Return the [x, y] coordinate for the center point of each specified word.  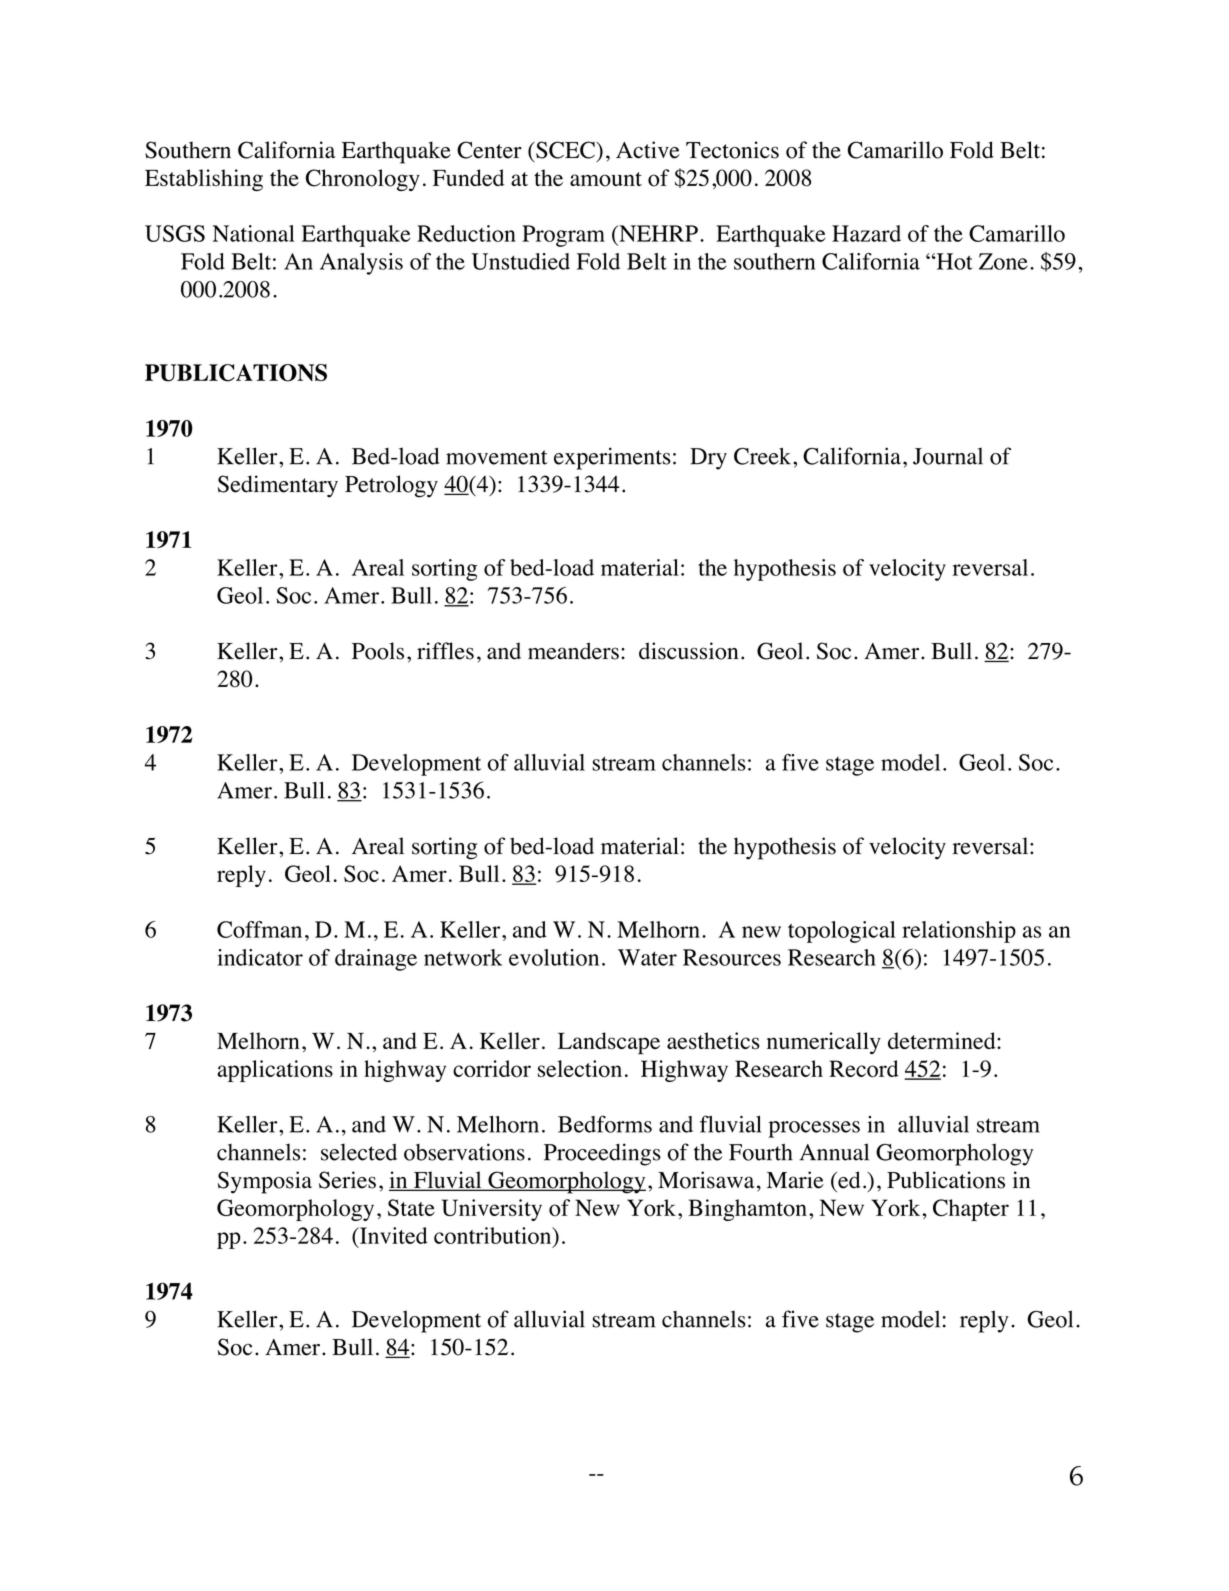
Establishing [204, 180]
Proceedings [602, 1154]
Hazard [866, 233]
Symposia [265, 1182]
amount [606, 179]
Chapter [971, 1210]
